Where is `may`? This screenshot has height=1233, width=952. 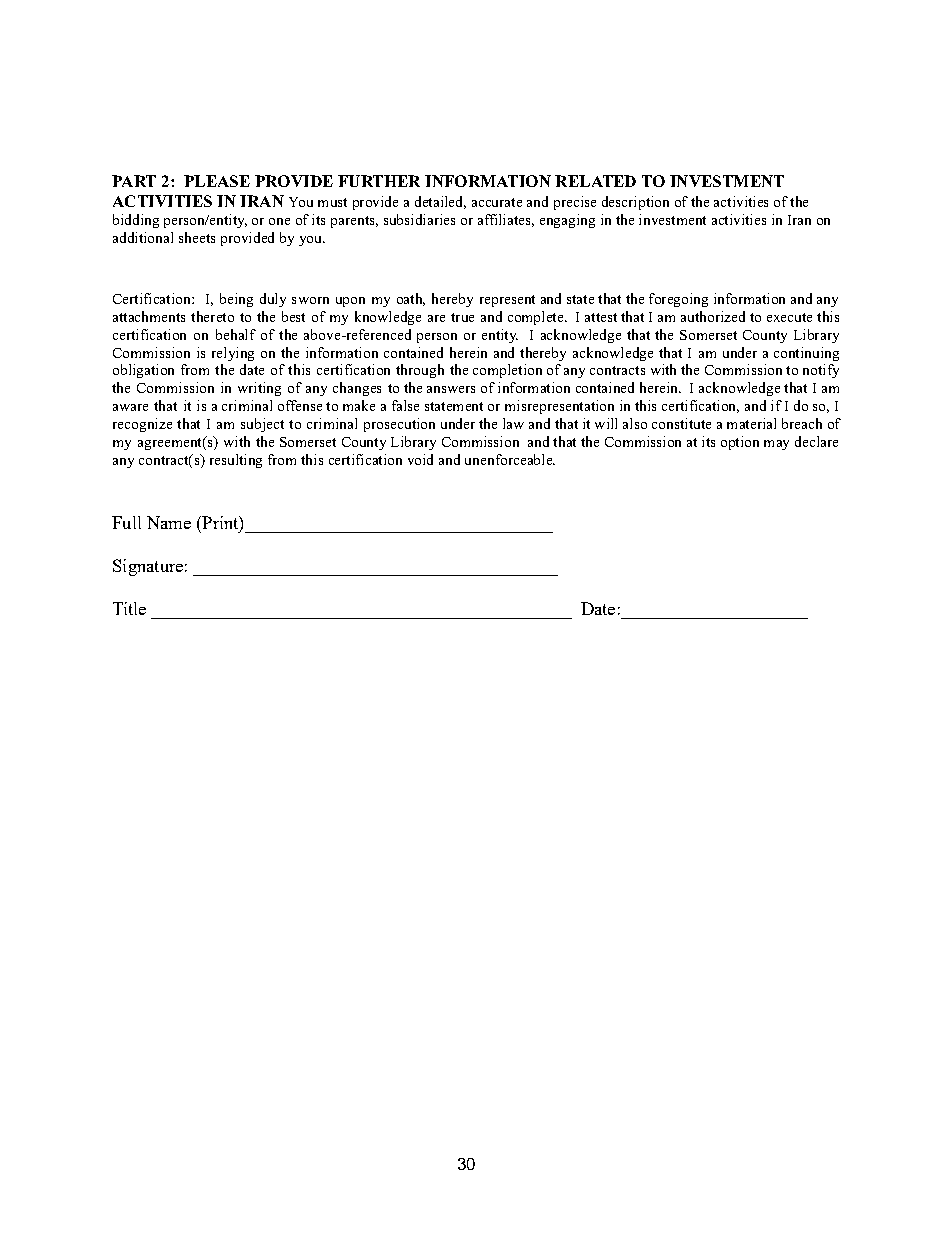 may is located at coordinates (776, 445).
